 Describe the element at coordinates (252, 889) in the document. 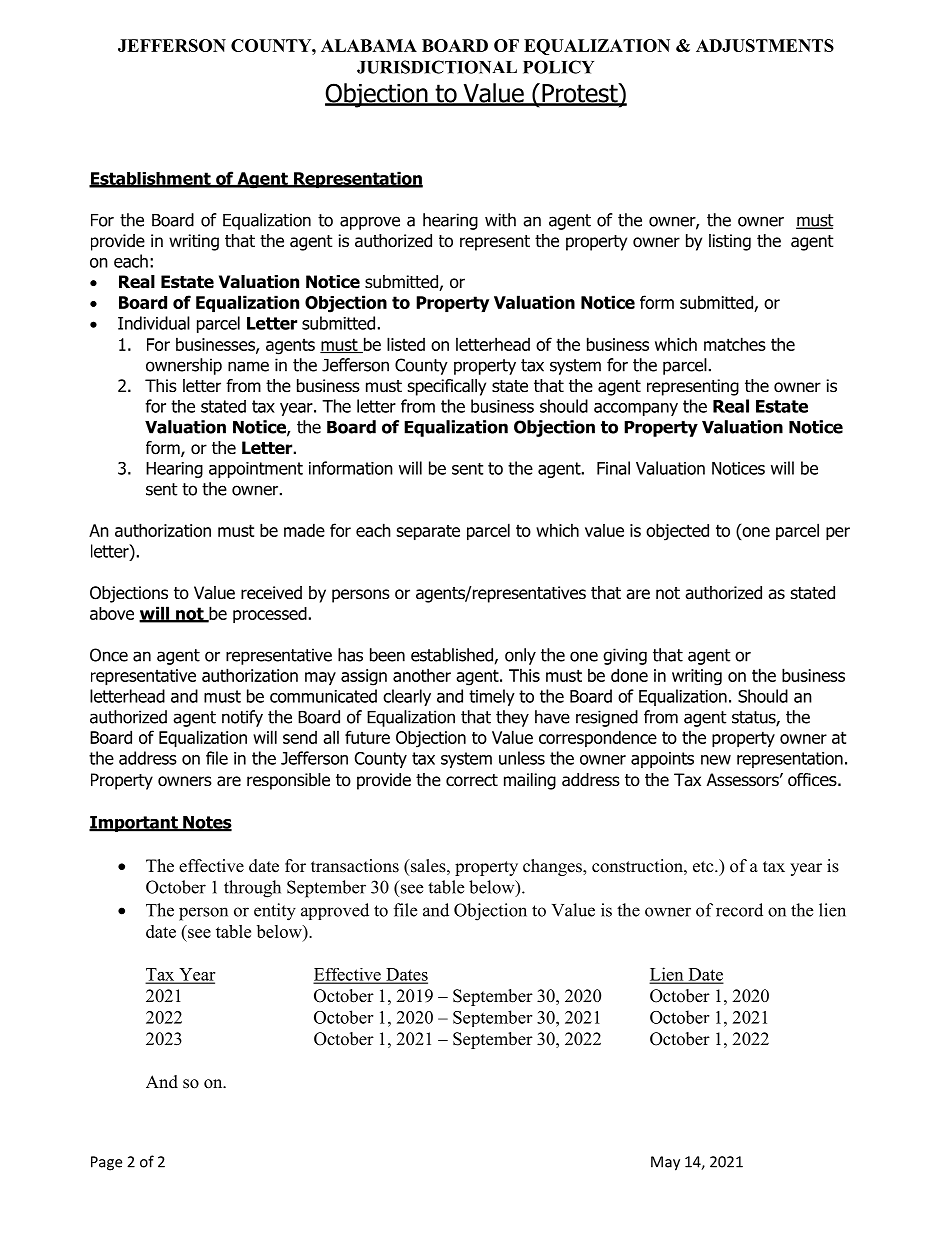

I see `through` at that location.
